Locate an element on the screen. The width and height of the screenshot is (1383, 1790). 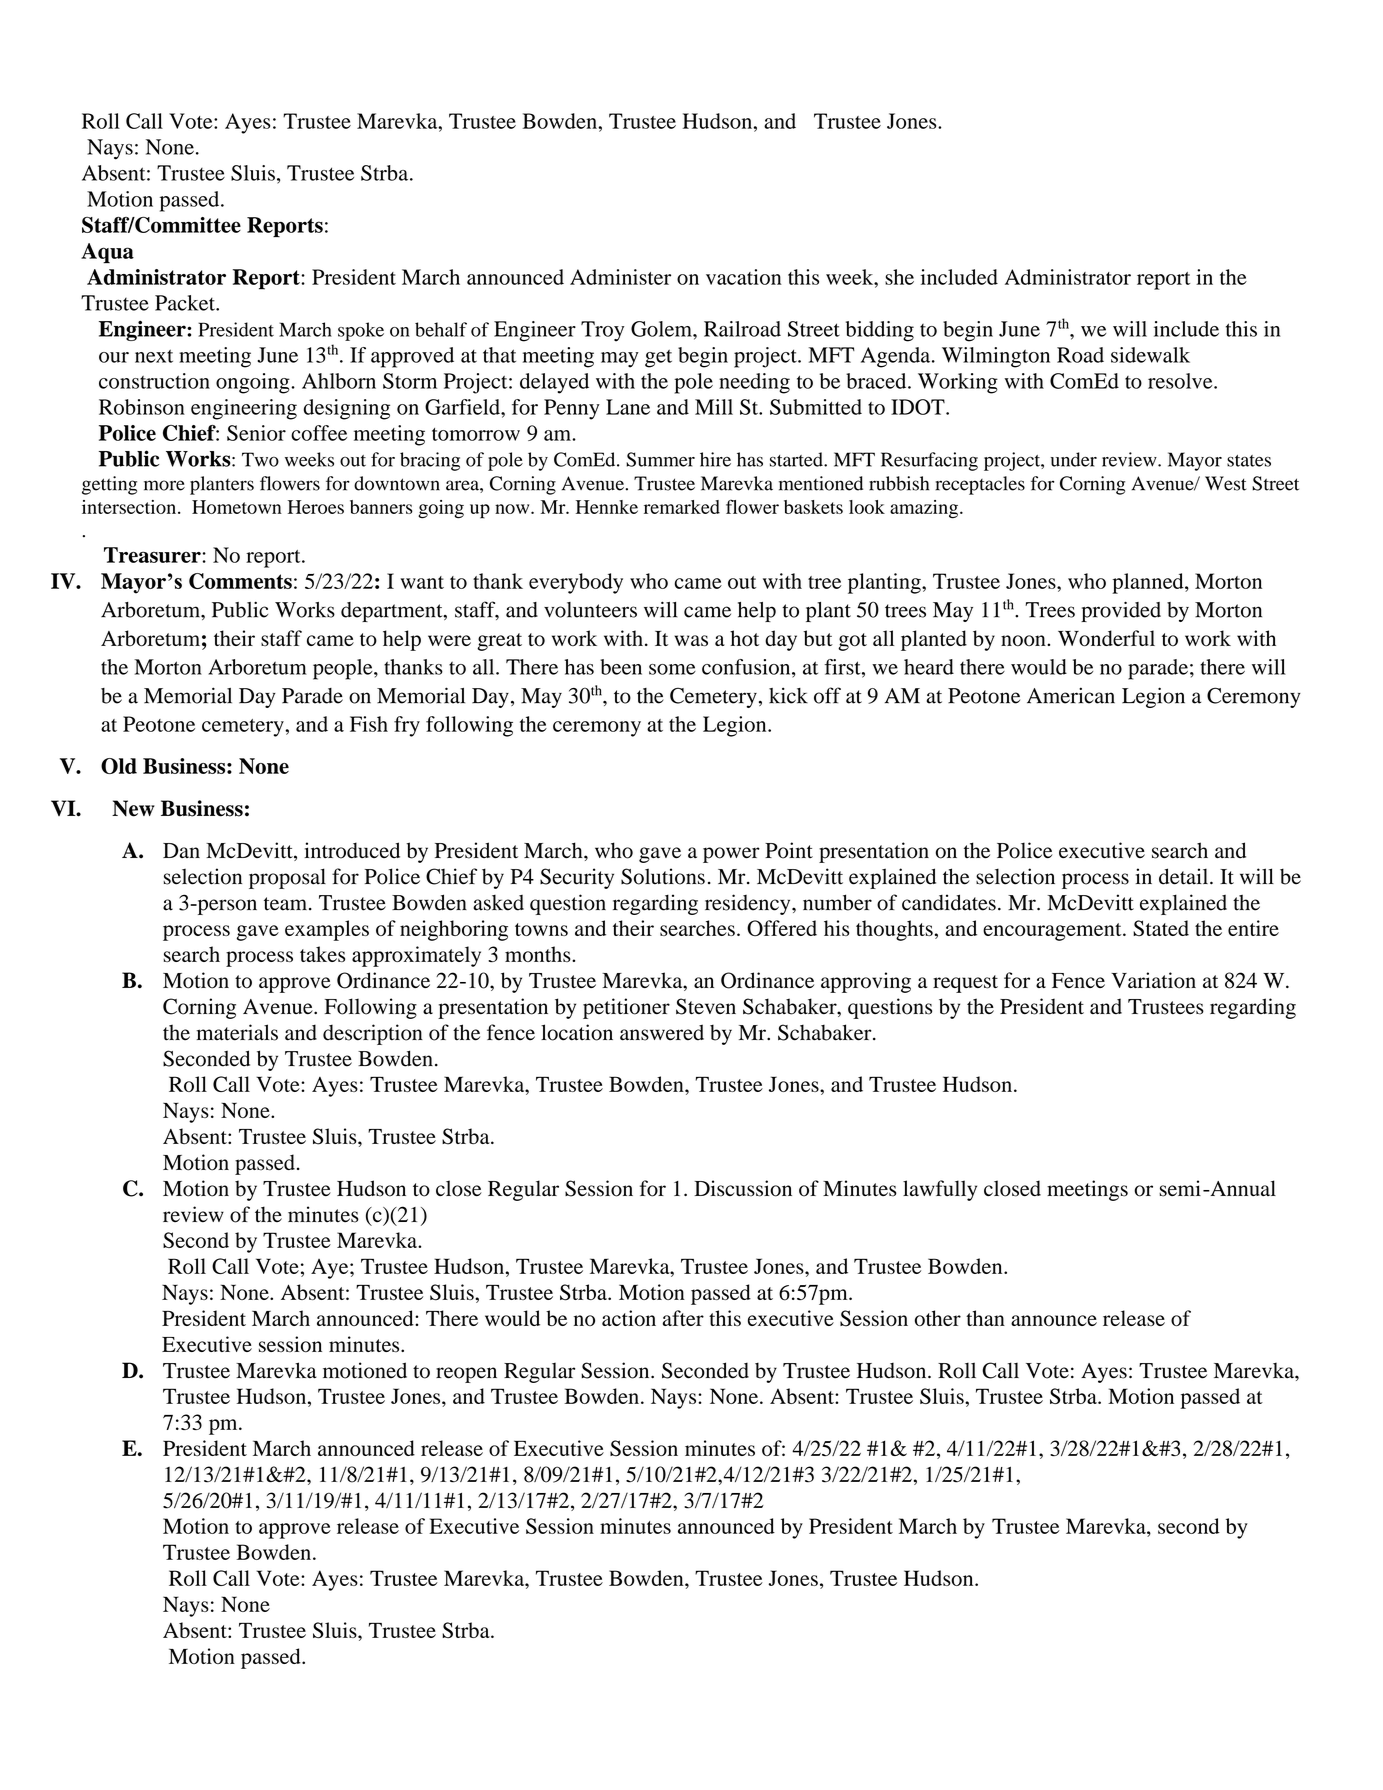
Administer is located at coordinates (620, 277).
